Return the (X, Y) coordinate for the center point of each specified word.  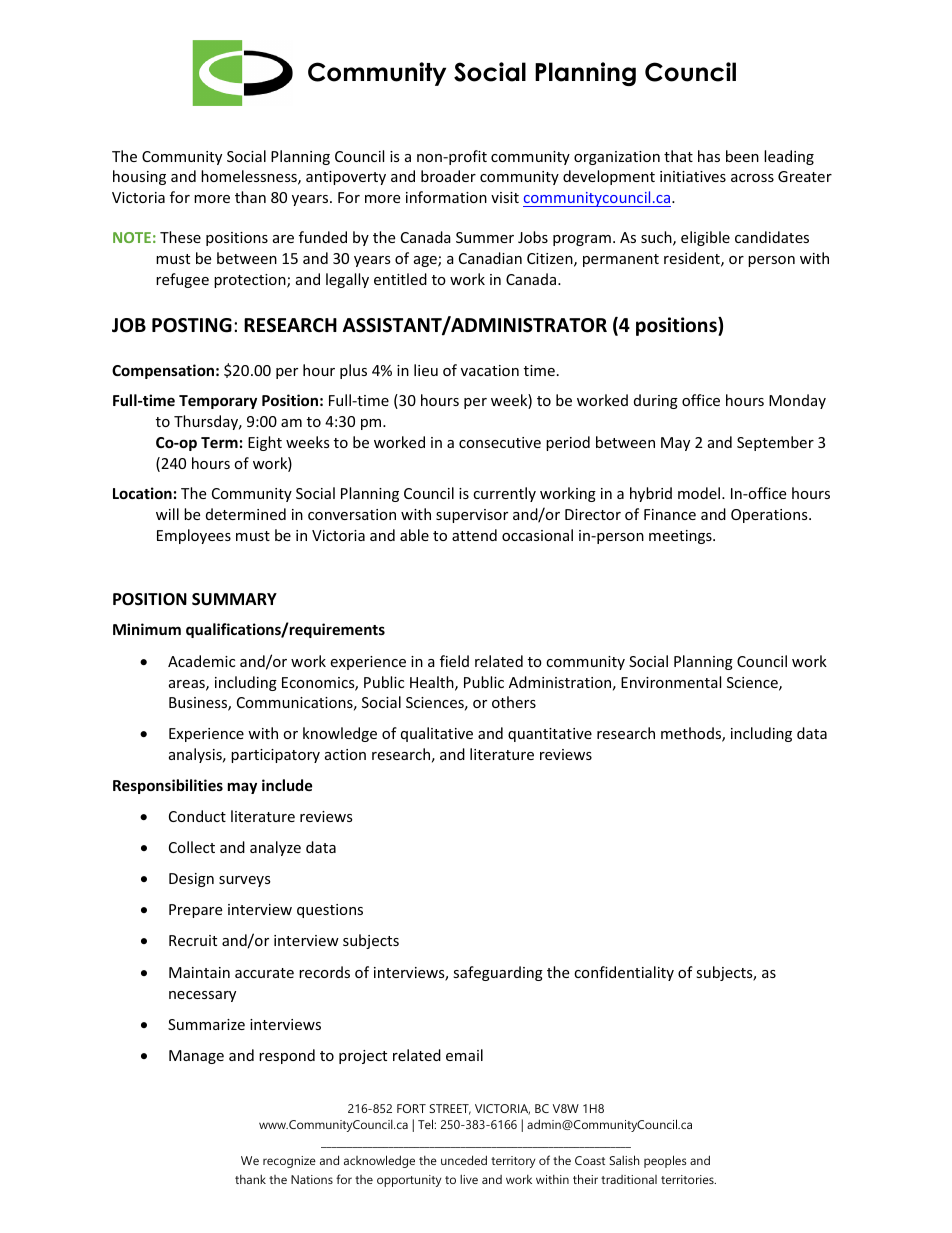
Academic (201, 661)
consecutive (500, 442)
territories (688, 1179)
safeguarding (498, 973)
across (752, 178)
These (180, 237)
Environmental (671, 682)
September (775, 443)
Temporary (218, 402)
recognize (289, 1162)
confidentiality (624, 973)
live (469, 1179)
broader (448, 176)
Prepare (195, 911)
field (454, 661)
